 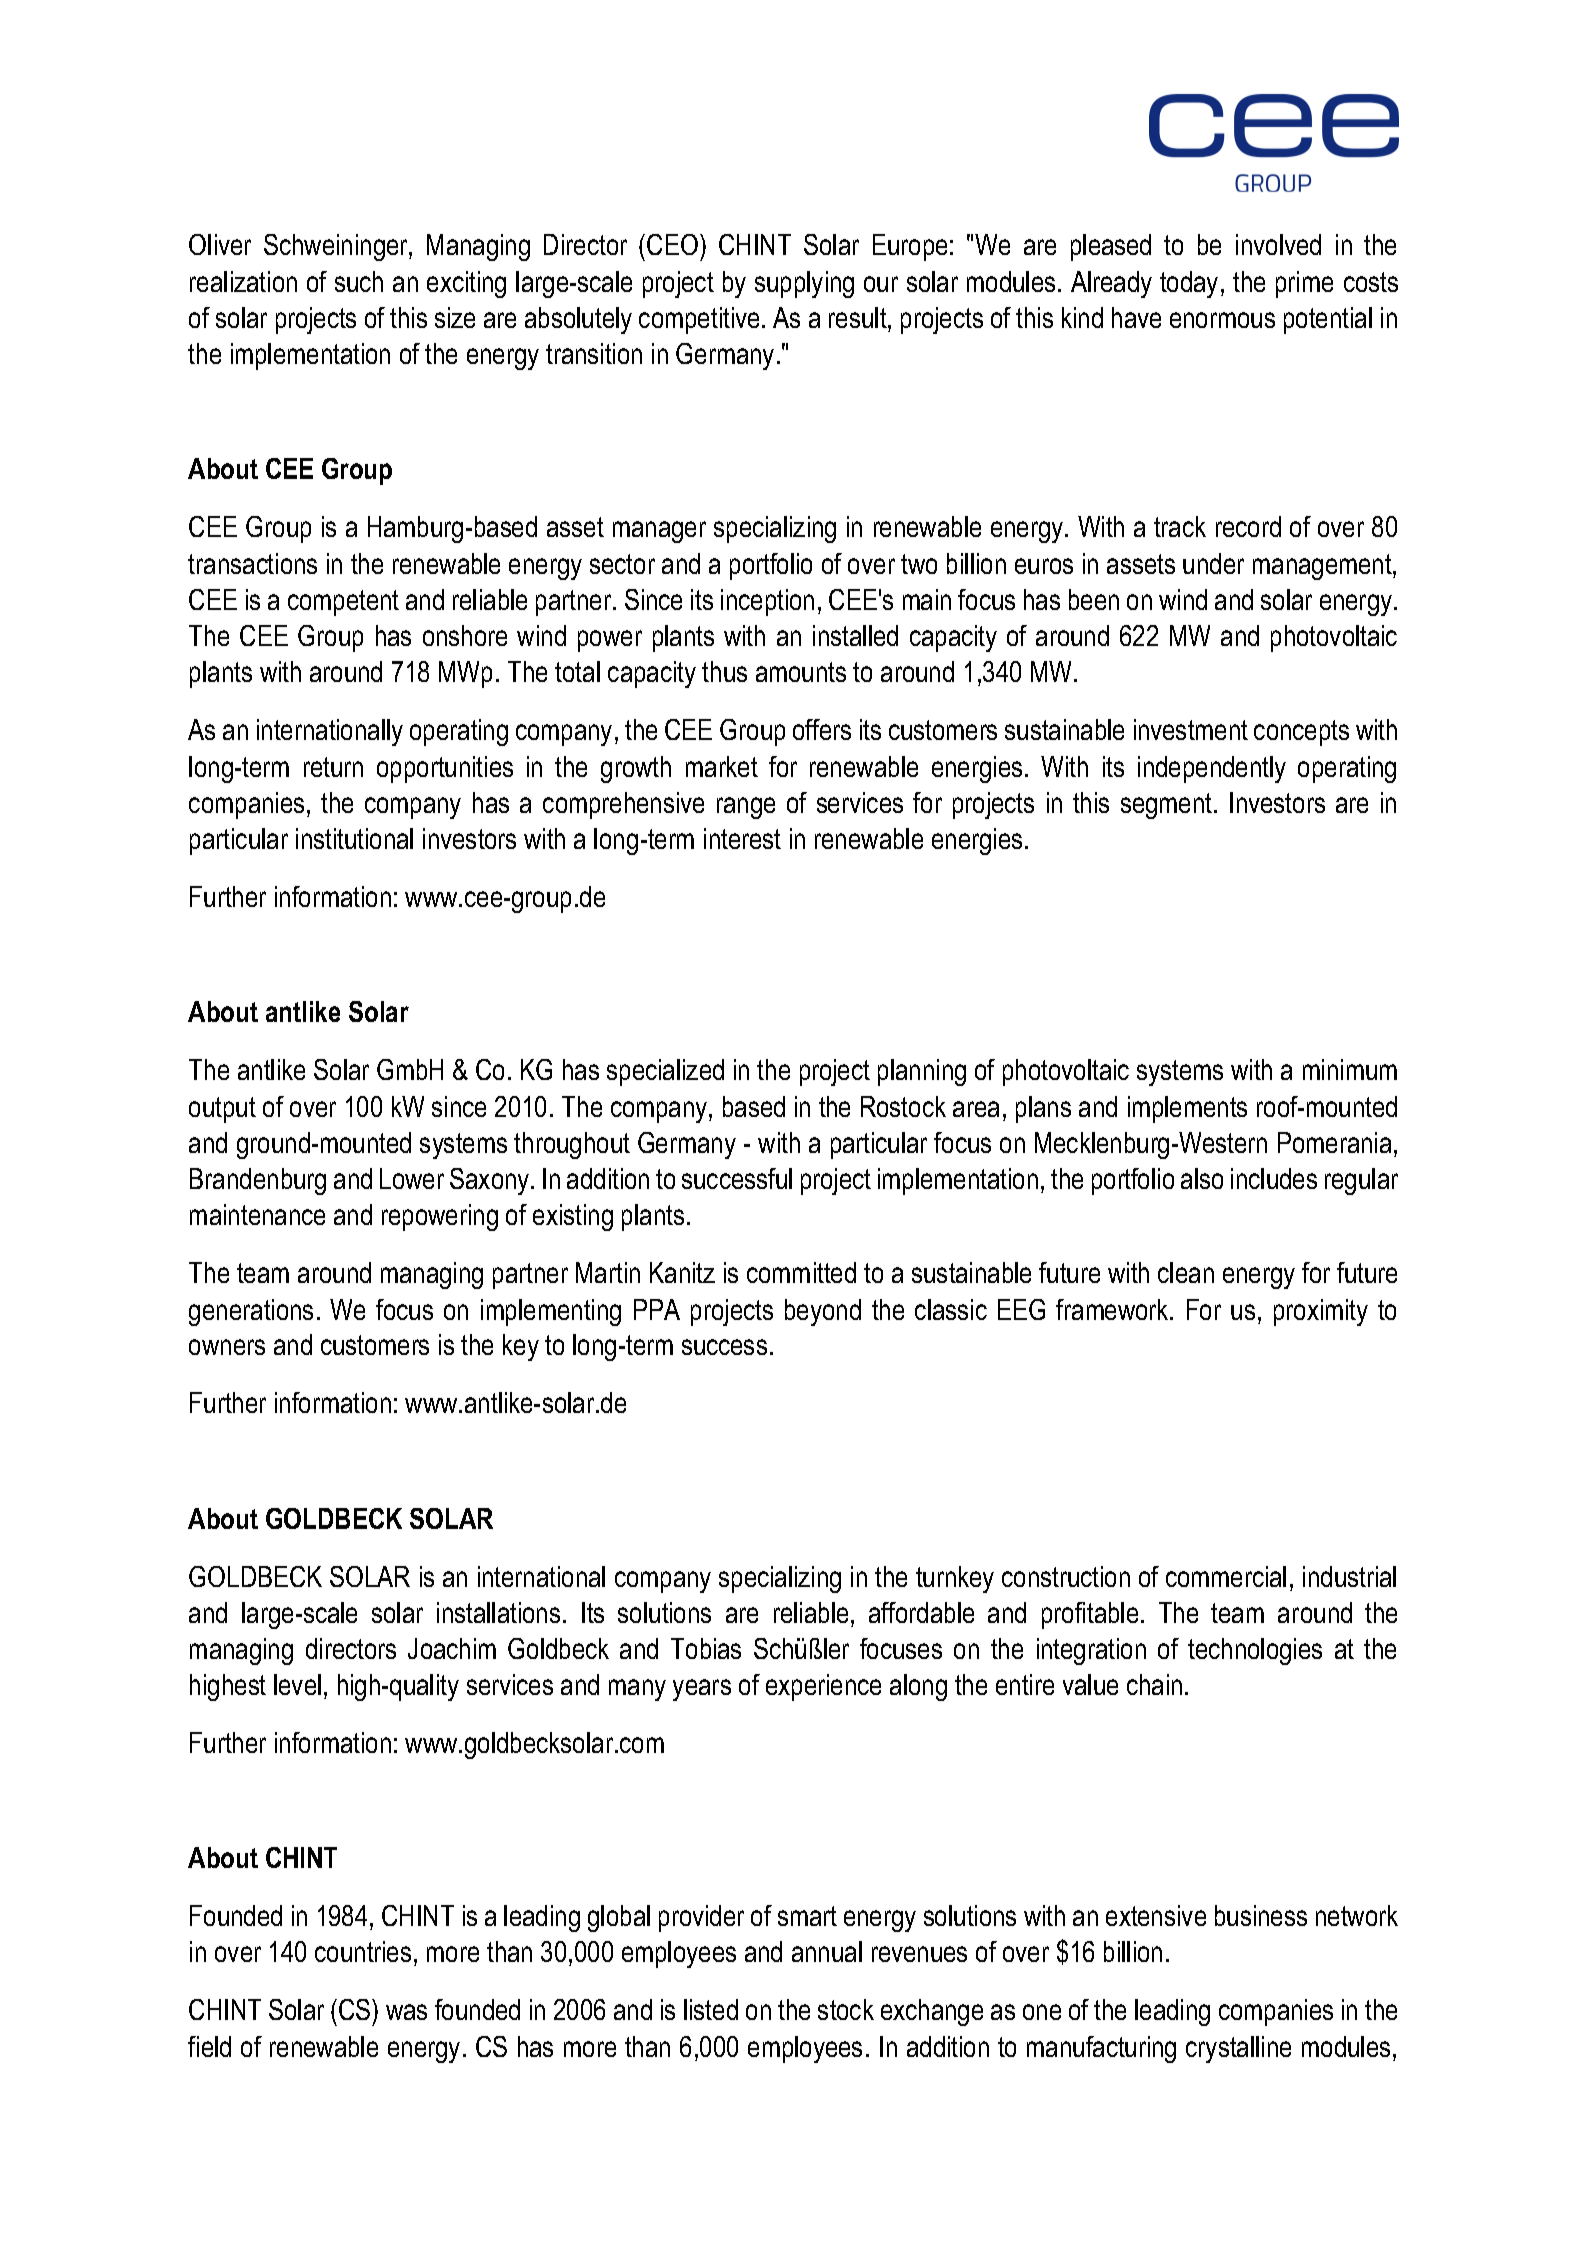 I want to click on annual, so click(x=827, y=1951).
